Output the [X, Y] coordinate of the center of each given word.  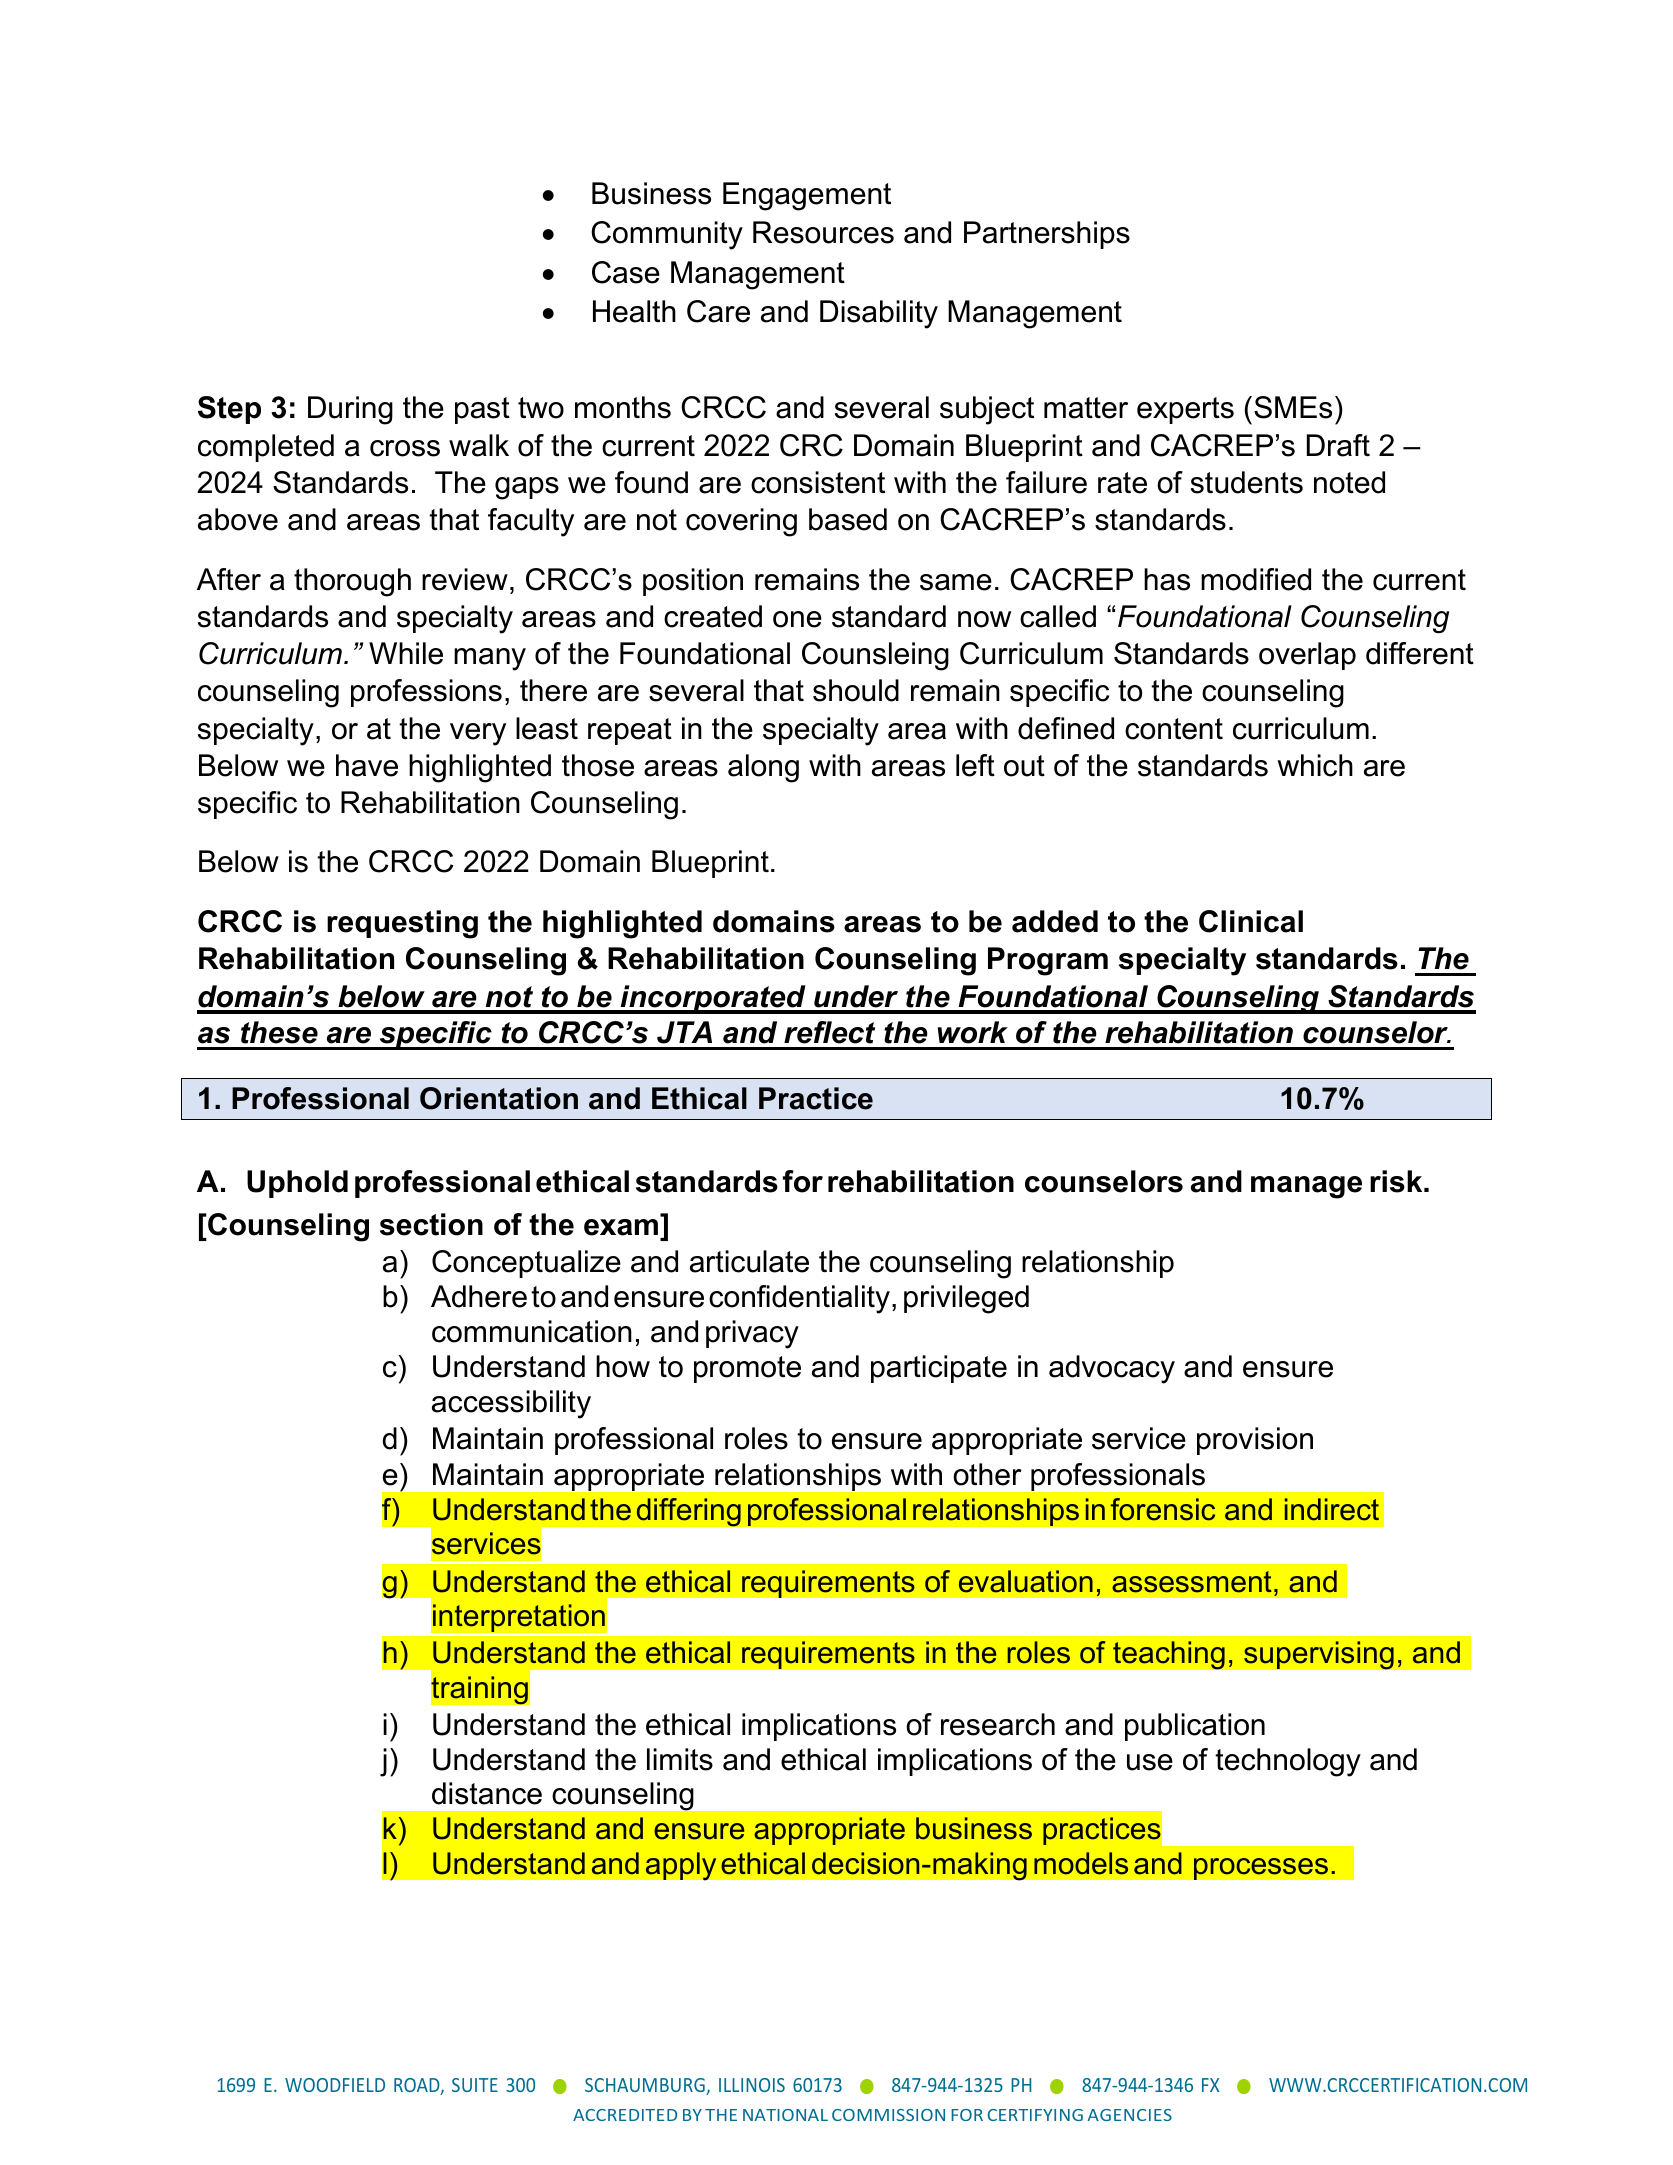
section [431, 1224]
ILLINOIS [752, 2085]
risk [1397, 1181]
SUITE [475, 2085]
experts [1185, 410]
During [350, 410]
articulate [749, 1261]
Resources [823, 232]
